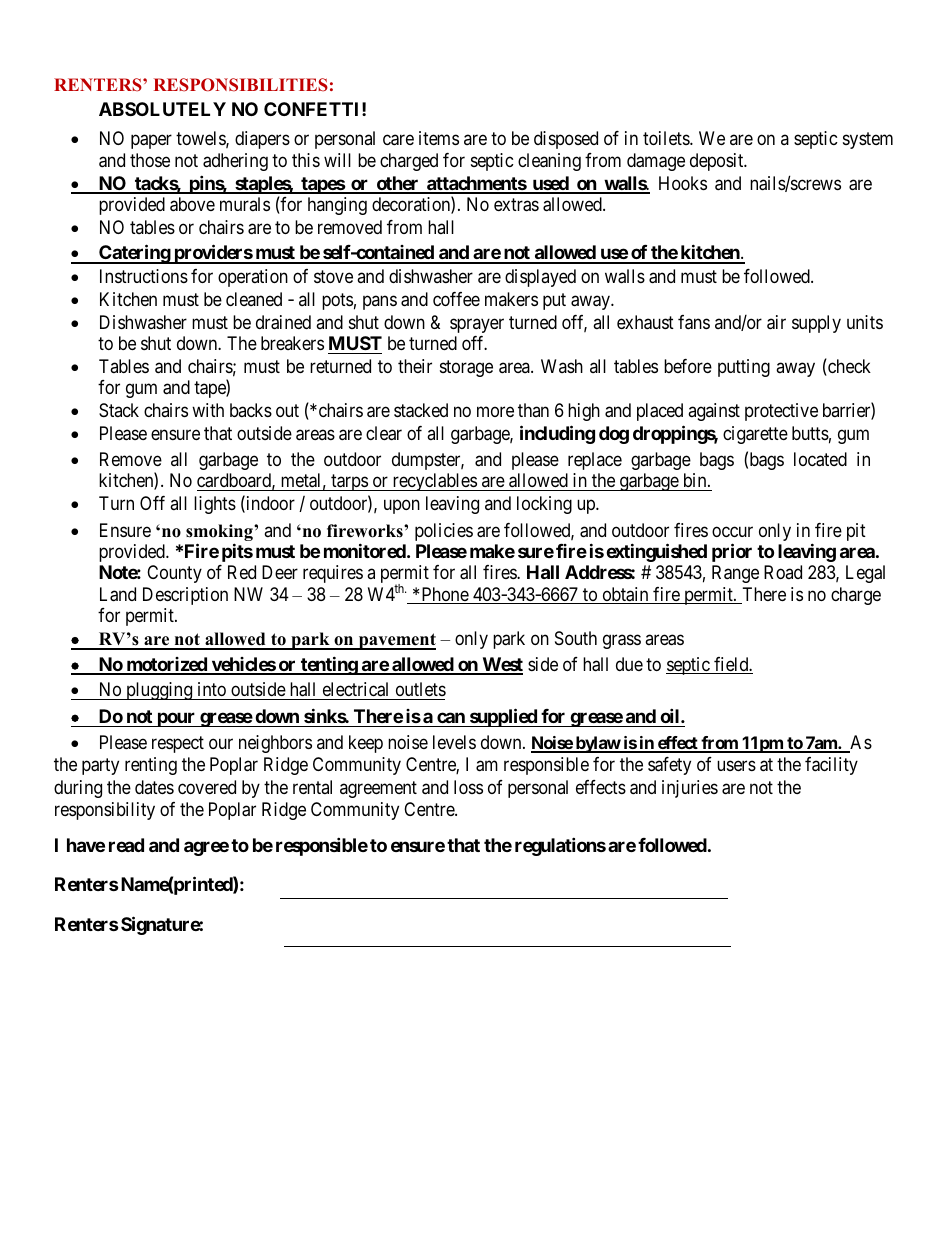 This image has height=1233, width=952. I want to click on supply, so click(816, 324).
